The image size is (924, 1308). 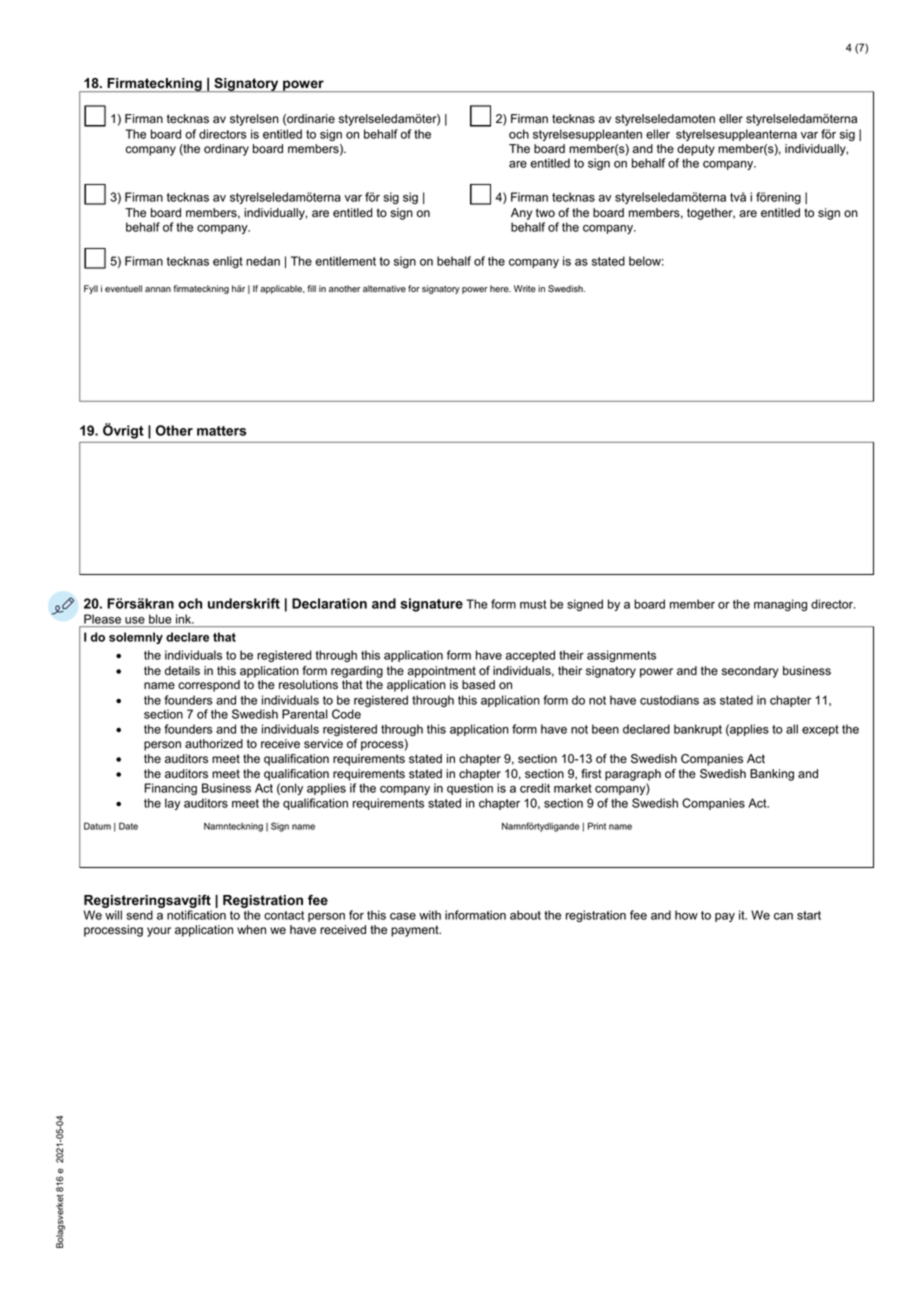 What do you see at coordinates (686, 915) in the page?
I see `how` at bounding box center [686, 915].
